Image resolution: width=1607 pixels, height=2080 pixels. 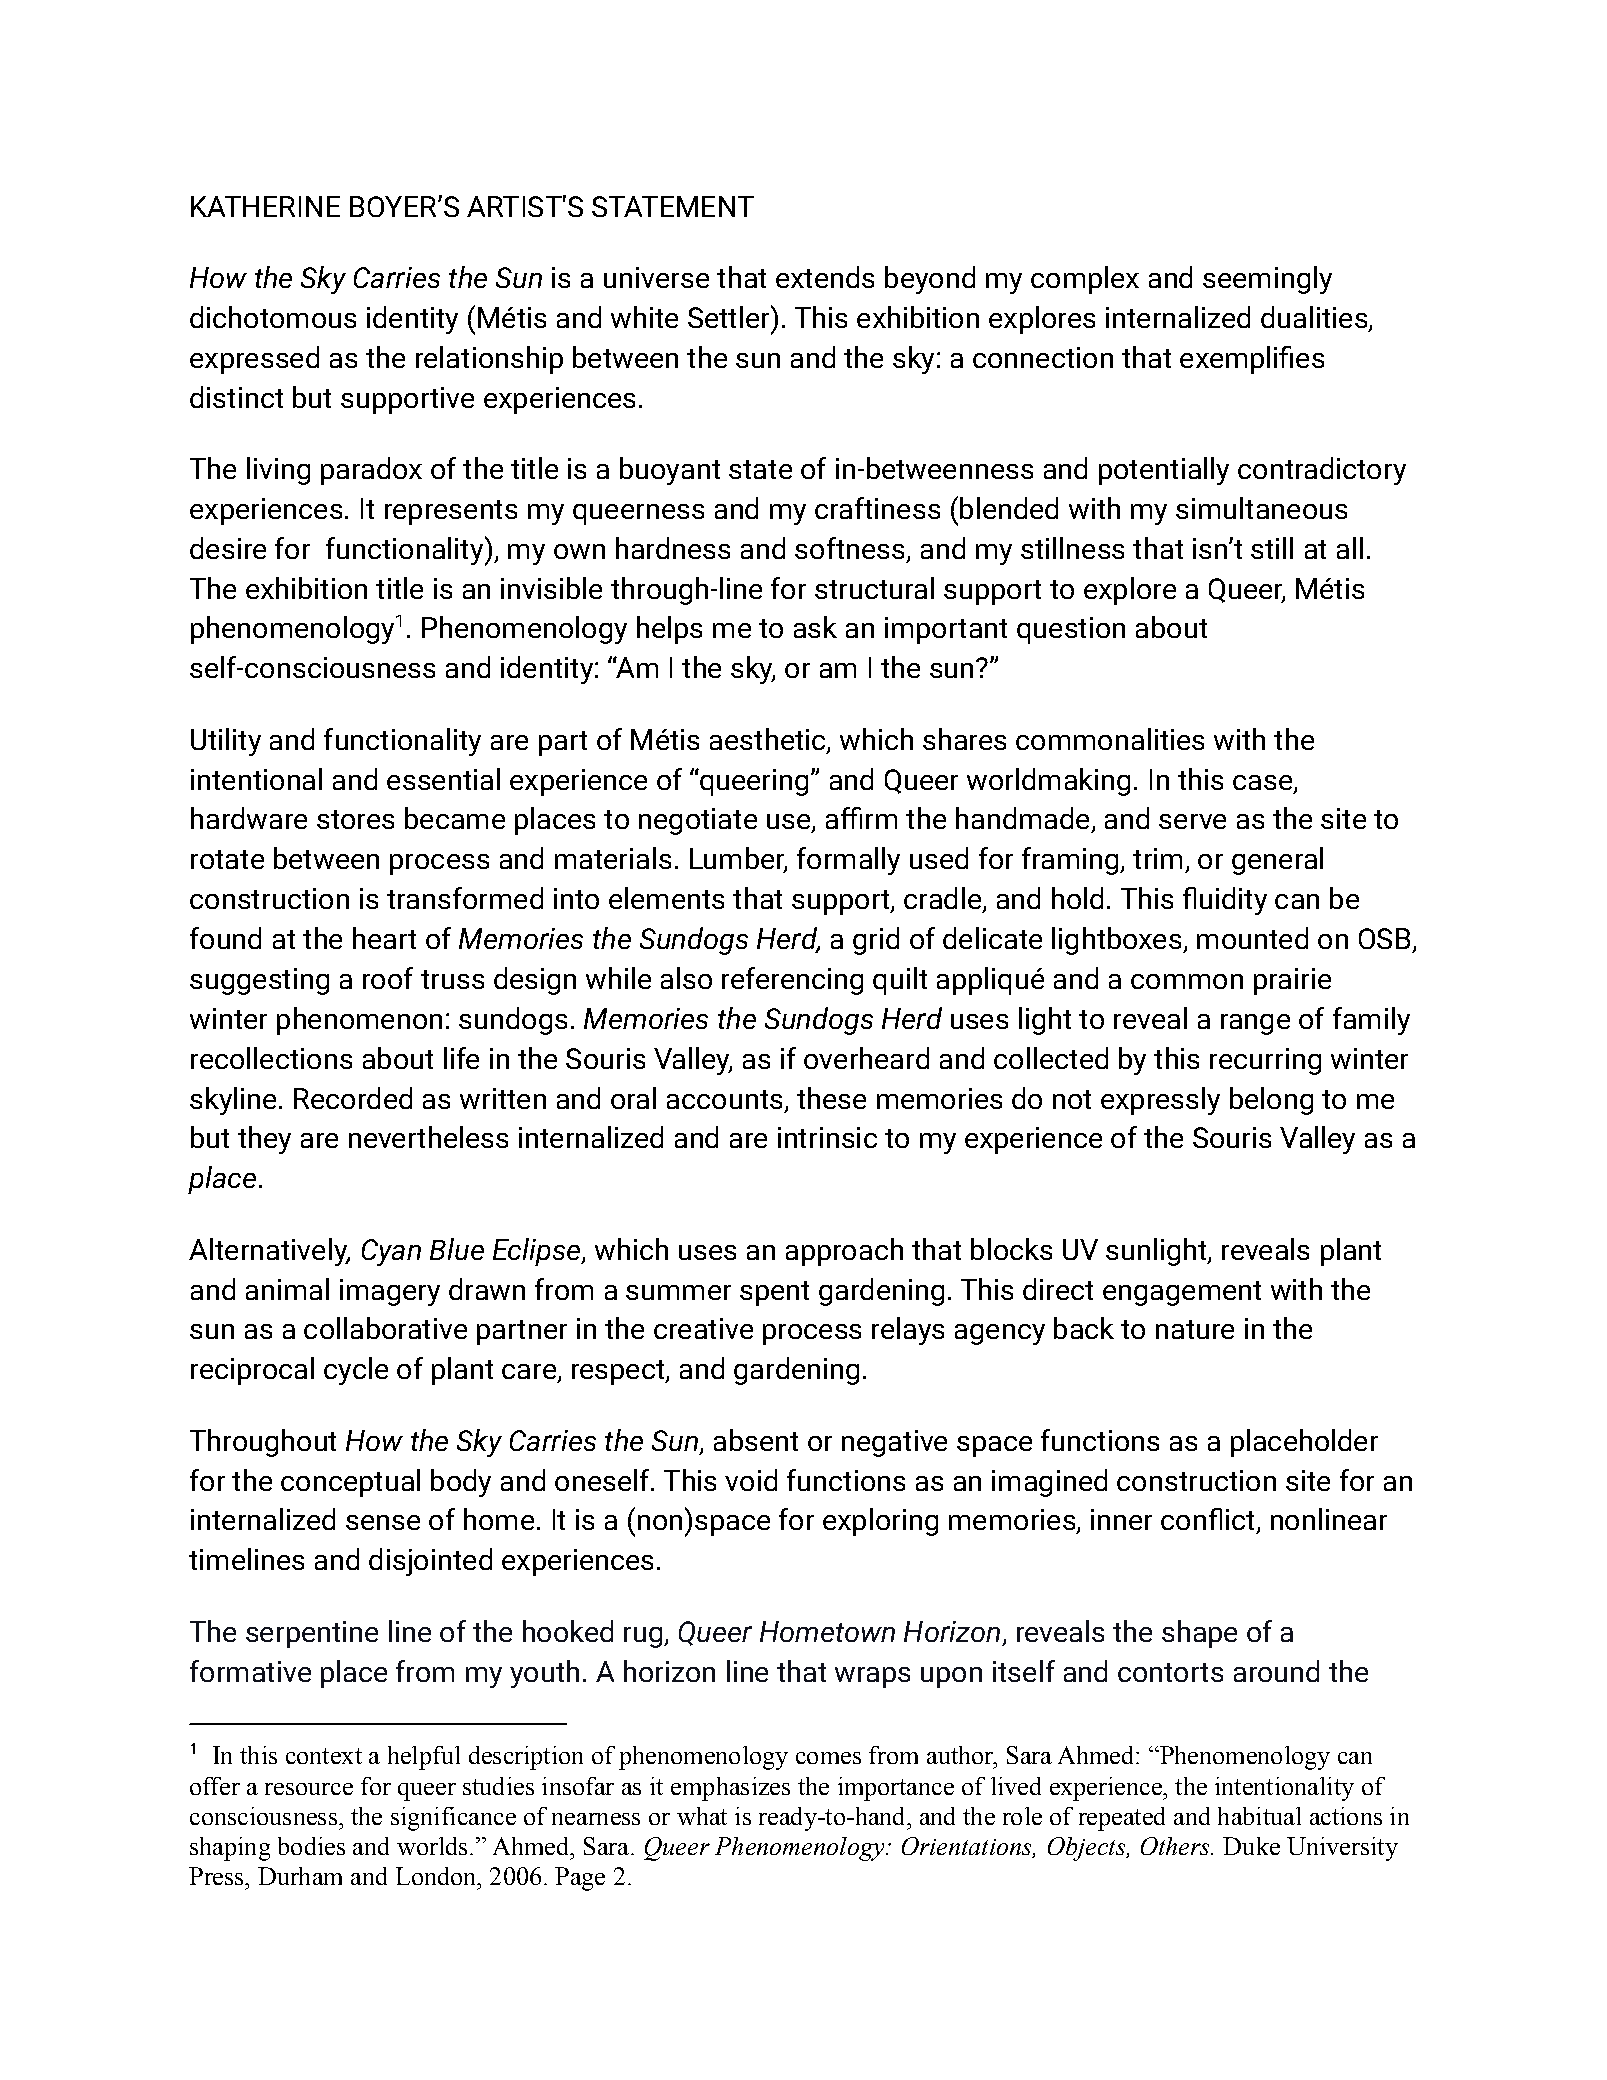 I want to click on bodies, so click(x=311, y=1846).
